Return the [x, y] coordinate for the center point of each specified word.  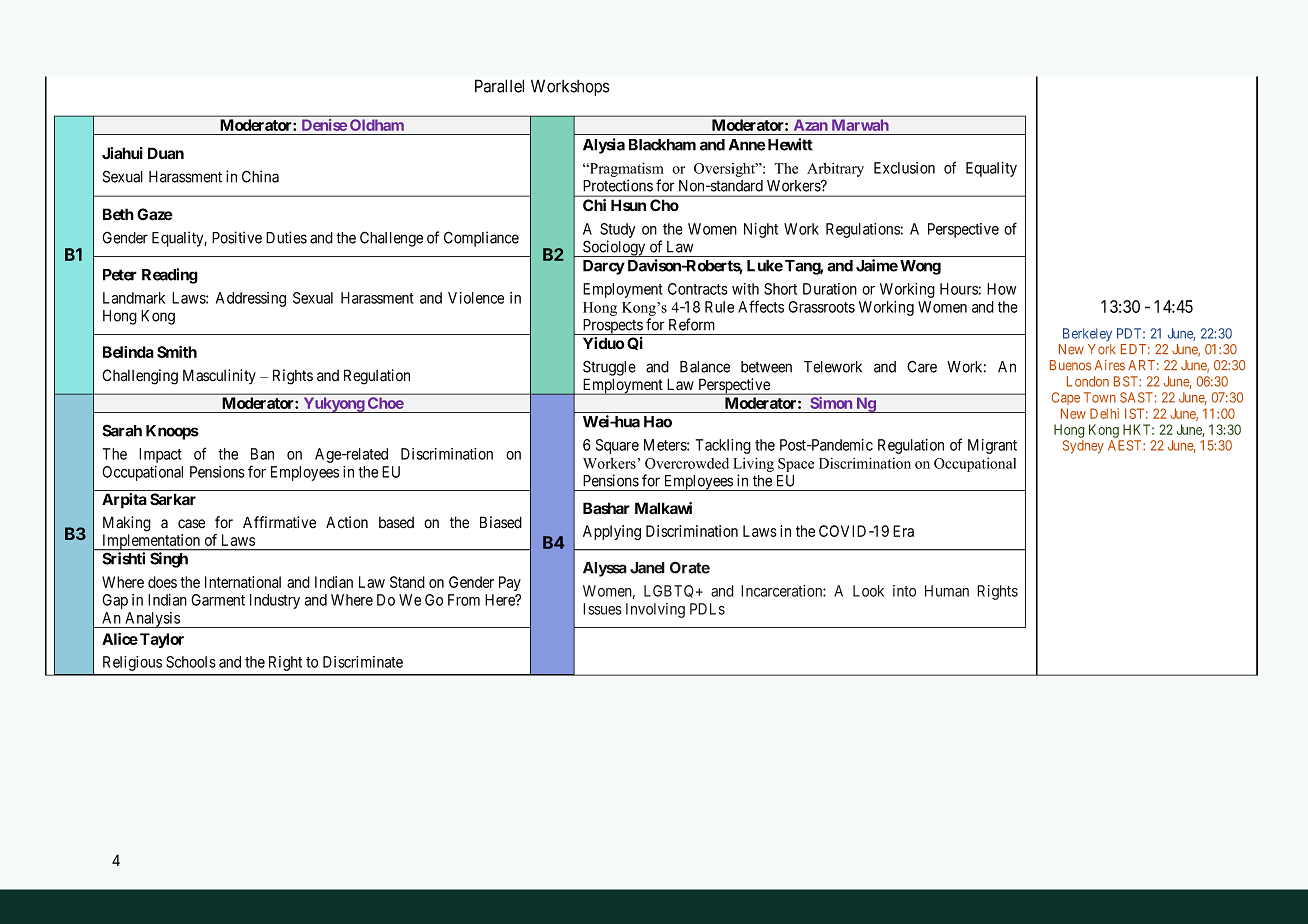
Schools [191, 662]
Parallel [499, 86]
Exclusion [904, 168]
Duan [166, 153]
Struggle [609, 368]
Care [922, 366]
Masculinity [219, 376]
